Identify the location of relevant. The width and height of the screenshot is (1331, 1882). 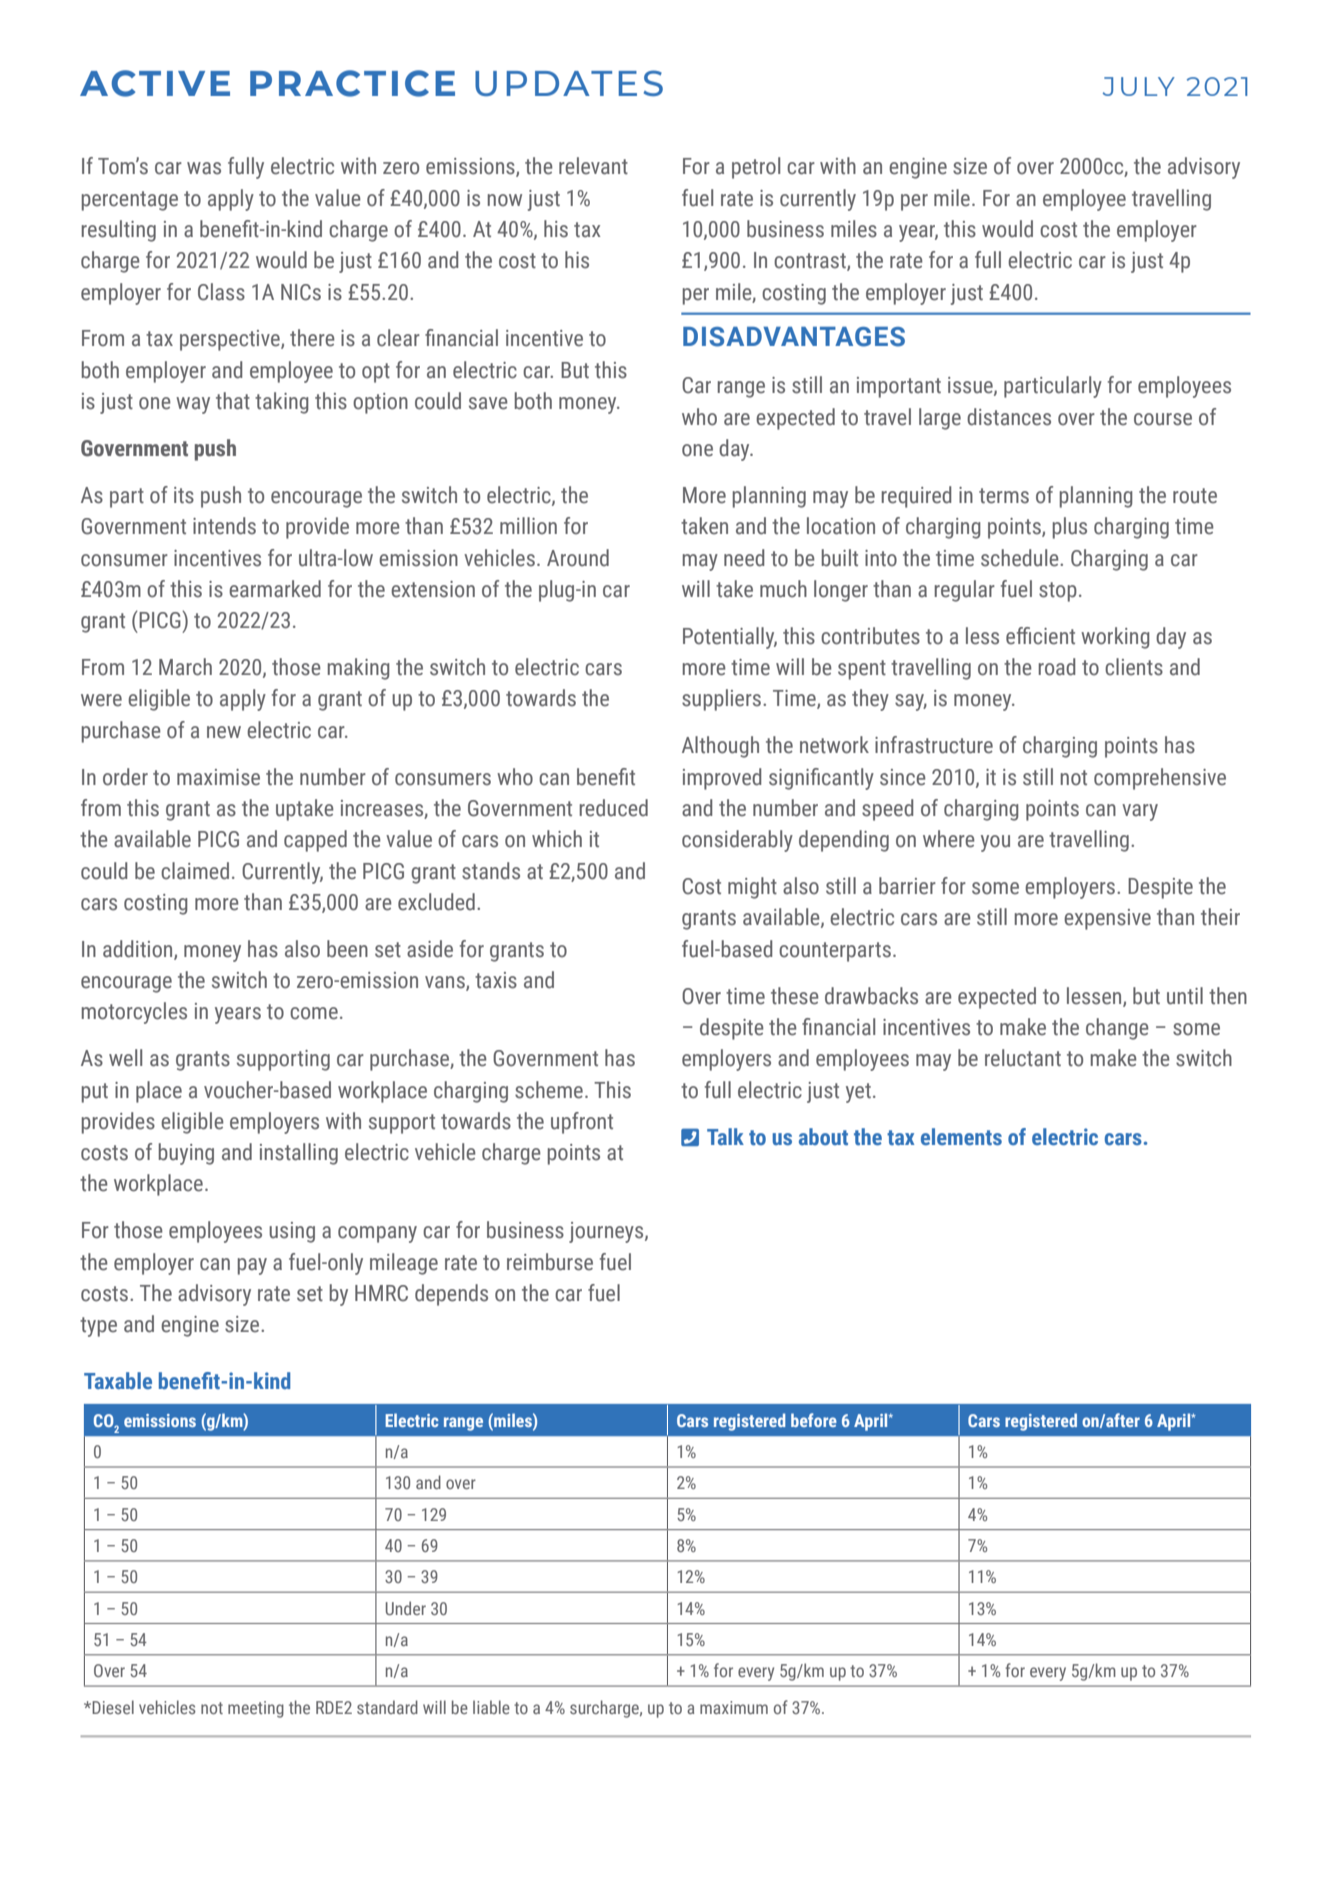
(593, 166).
